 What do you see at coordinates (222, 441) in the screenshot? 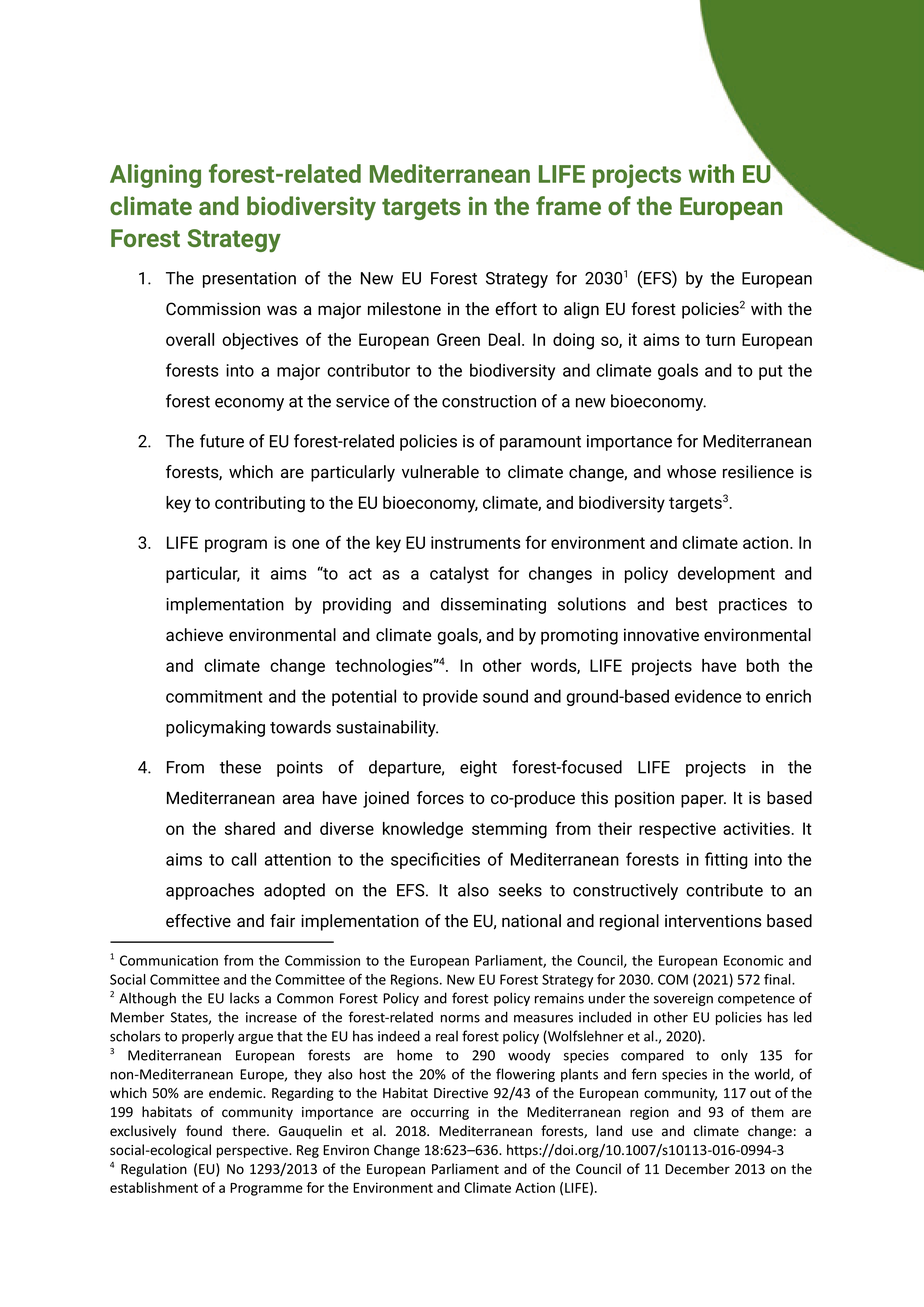
I see `future` at bounding box center [222, 441].
